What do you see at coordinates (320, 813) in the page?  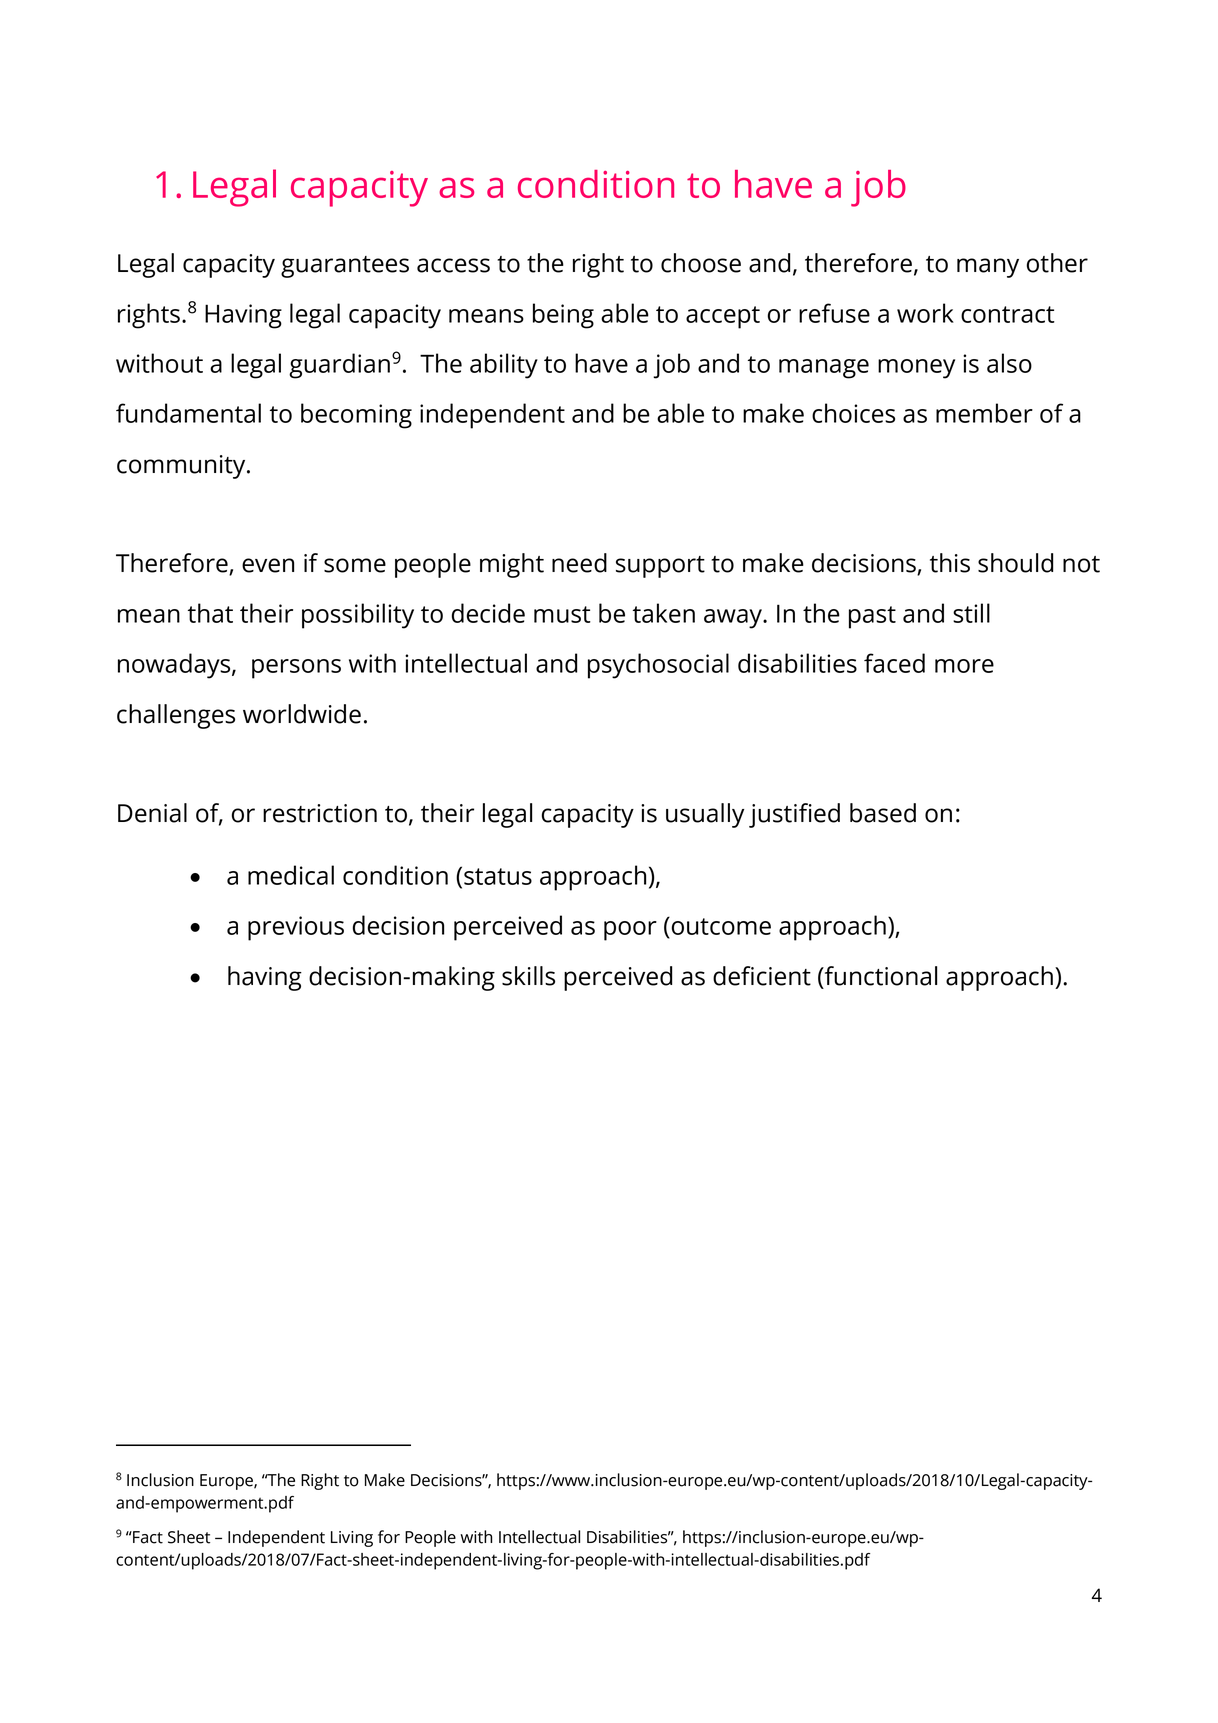 I see `restriction` at bounding box center [320, 813].
